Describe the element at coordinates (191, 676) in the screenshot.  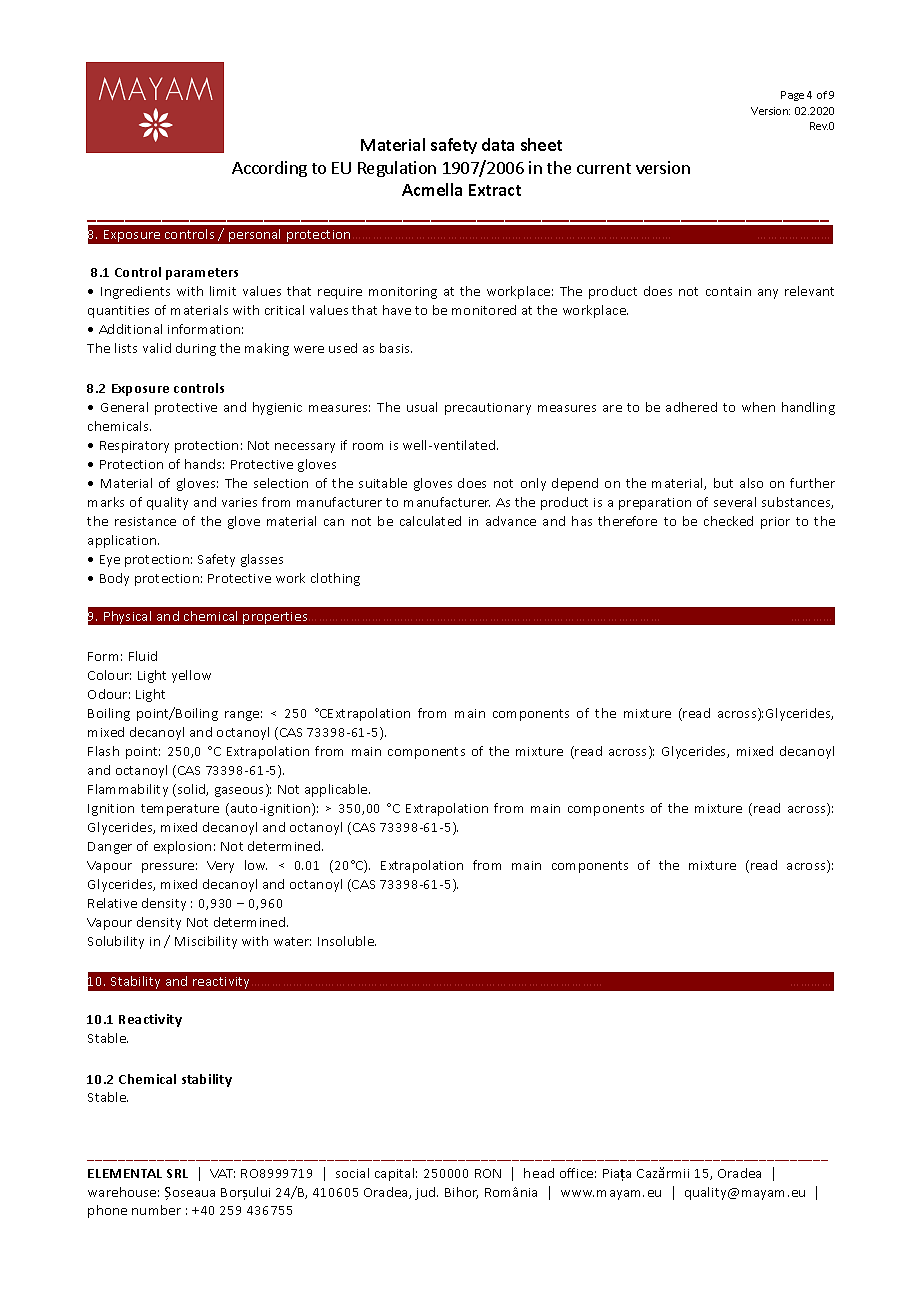
I see `yellow` at that location.
